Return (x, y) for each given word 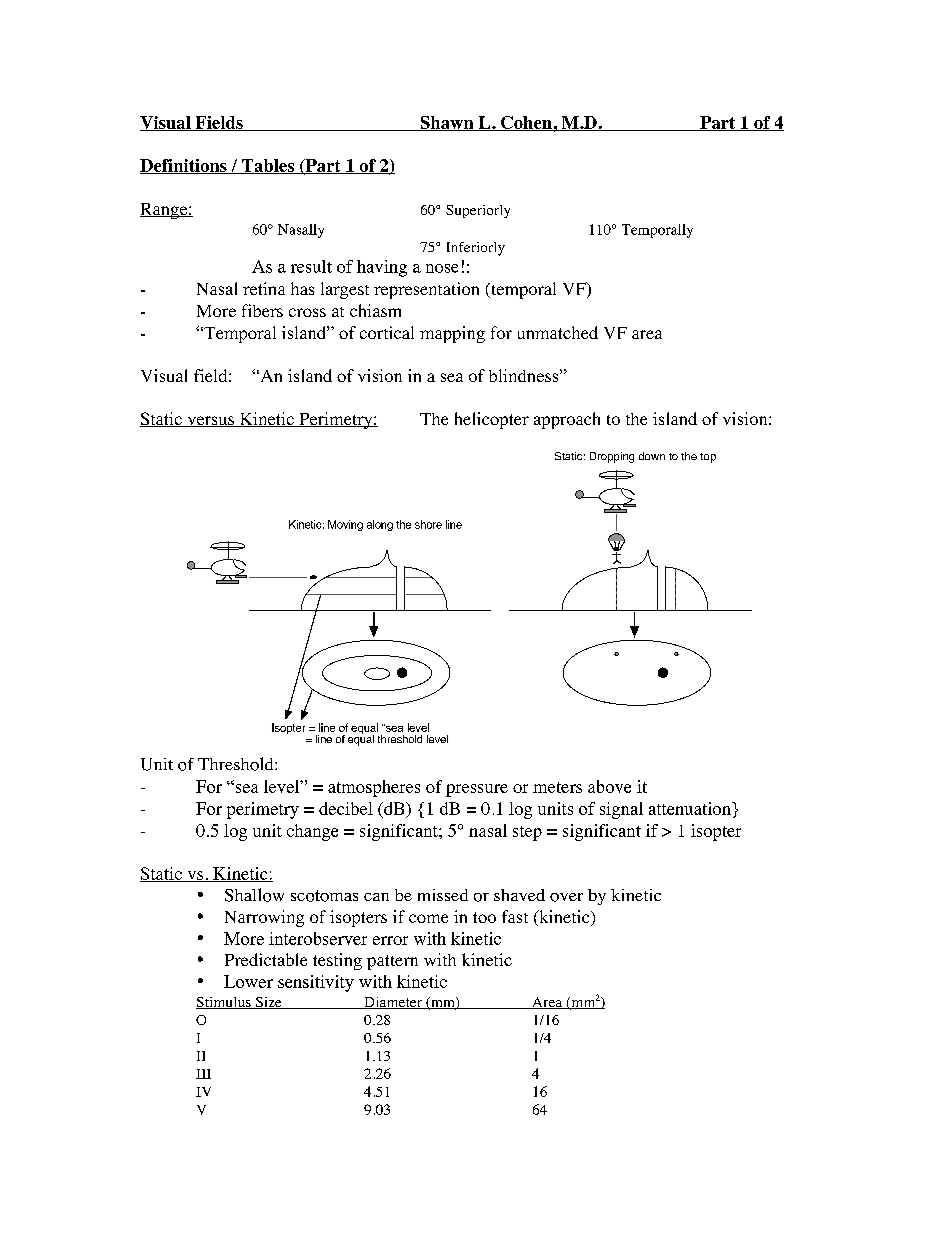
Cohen (526, 123)
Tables (268, 166)
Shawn (447, 123)
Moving (345, 525)
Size (268, 1003)
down (652, 456)
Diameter (393, 1003)
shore (428, 524)
